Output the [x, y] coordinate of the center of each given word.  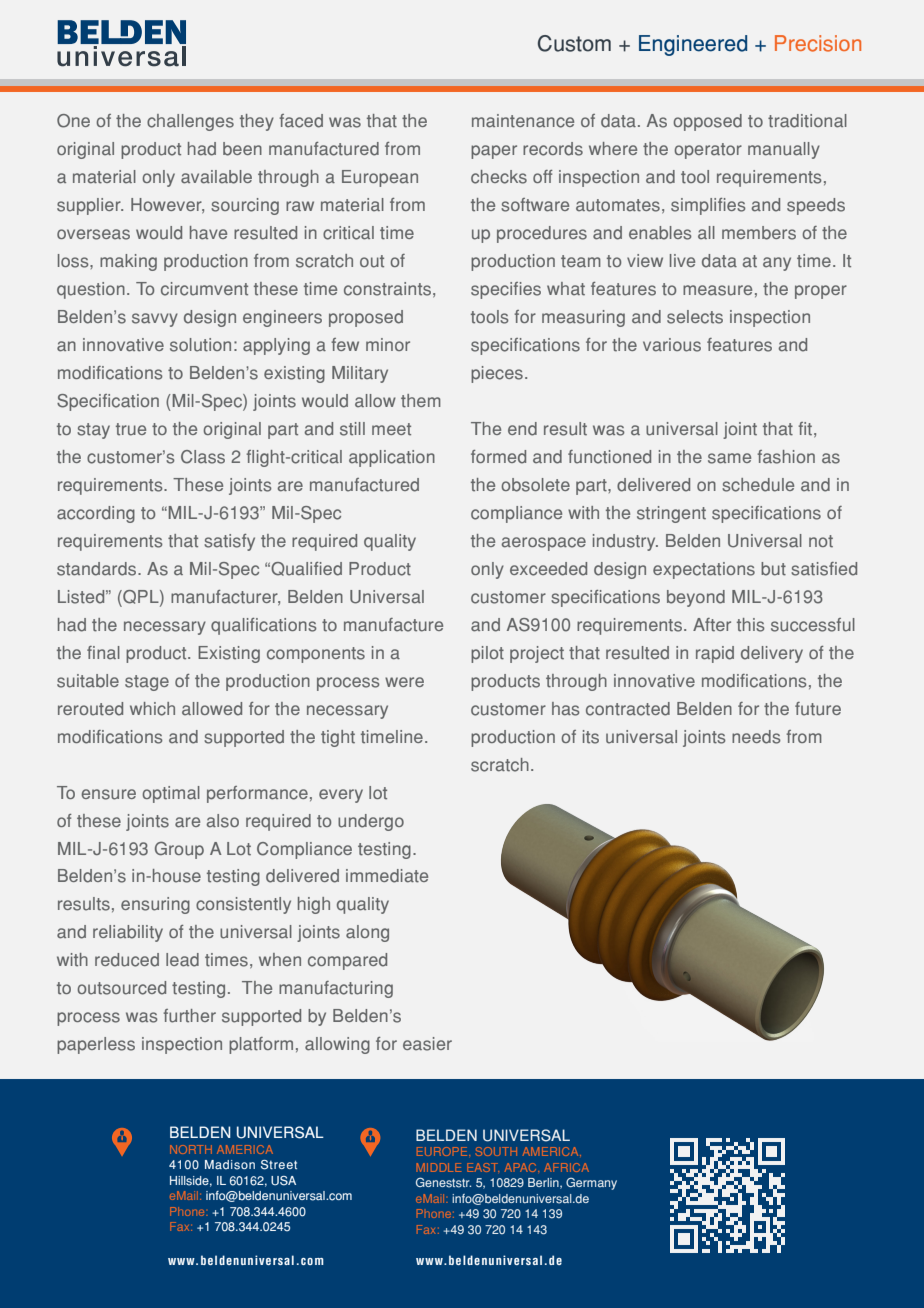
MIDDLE [439, 1167]
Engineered [693, 45]
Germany [591, 1184]
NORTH [191, 1149]
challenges [190, 122]
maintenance [523, 121]
